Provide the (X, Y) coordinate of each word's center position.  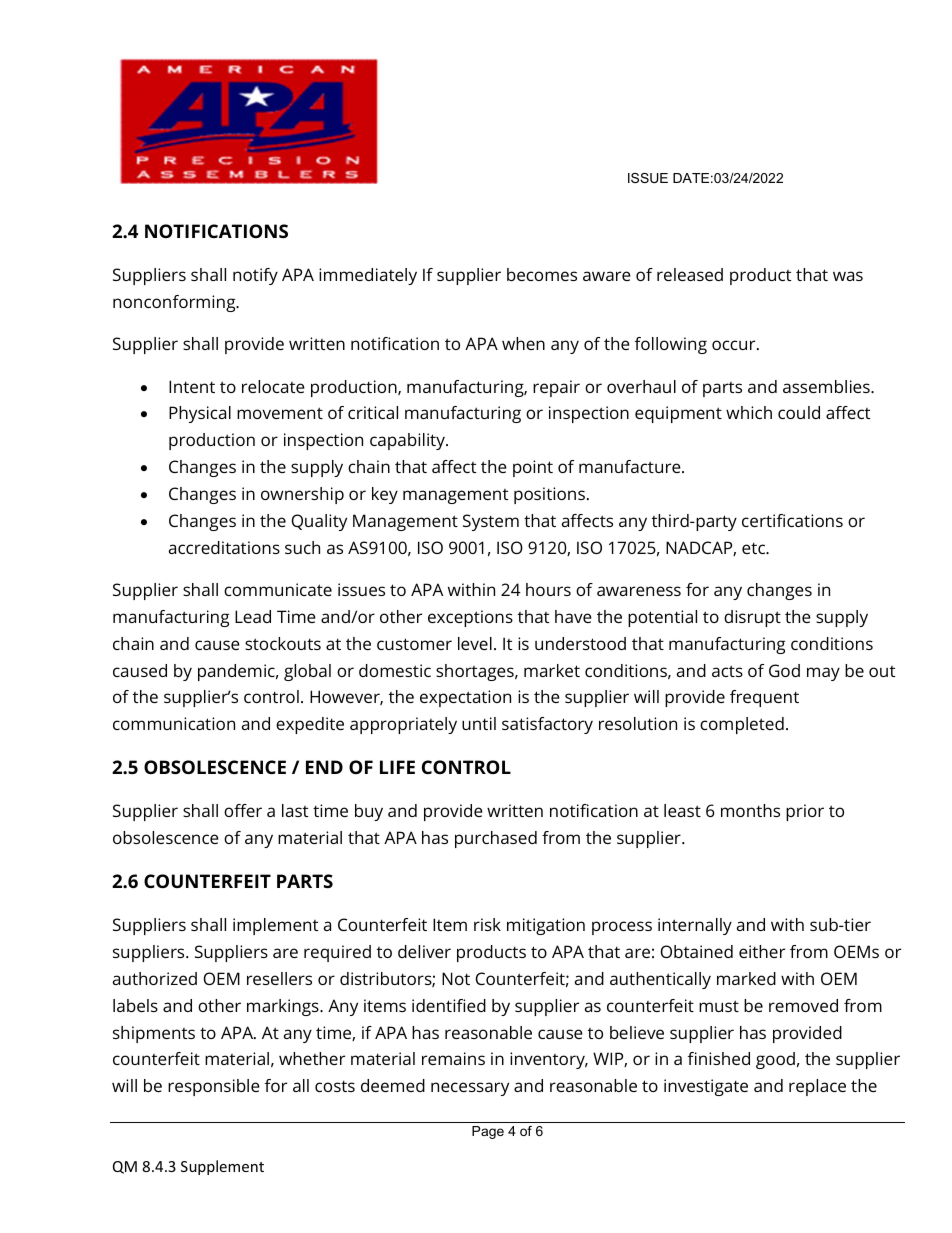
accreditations (224, 547)
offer (243, 810)
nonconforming (175, 303)
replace (817, 1087)
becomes (542, 274)
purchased (496, 839)
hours (548, 589)
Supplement (222, 1167)
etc (755, 548)
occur (735, 345)
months (750, 810)
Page (488, 1132)
